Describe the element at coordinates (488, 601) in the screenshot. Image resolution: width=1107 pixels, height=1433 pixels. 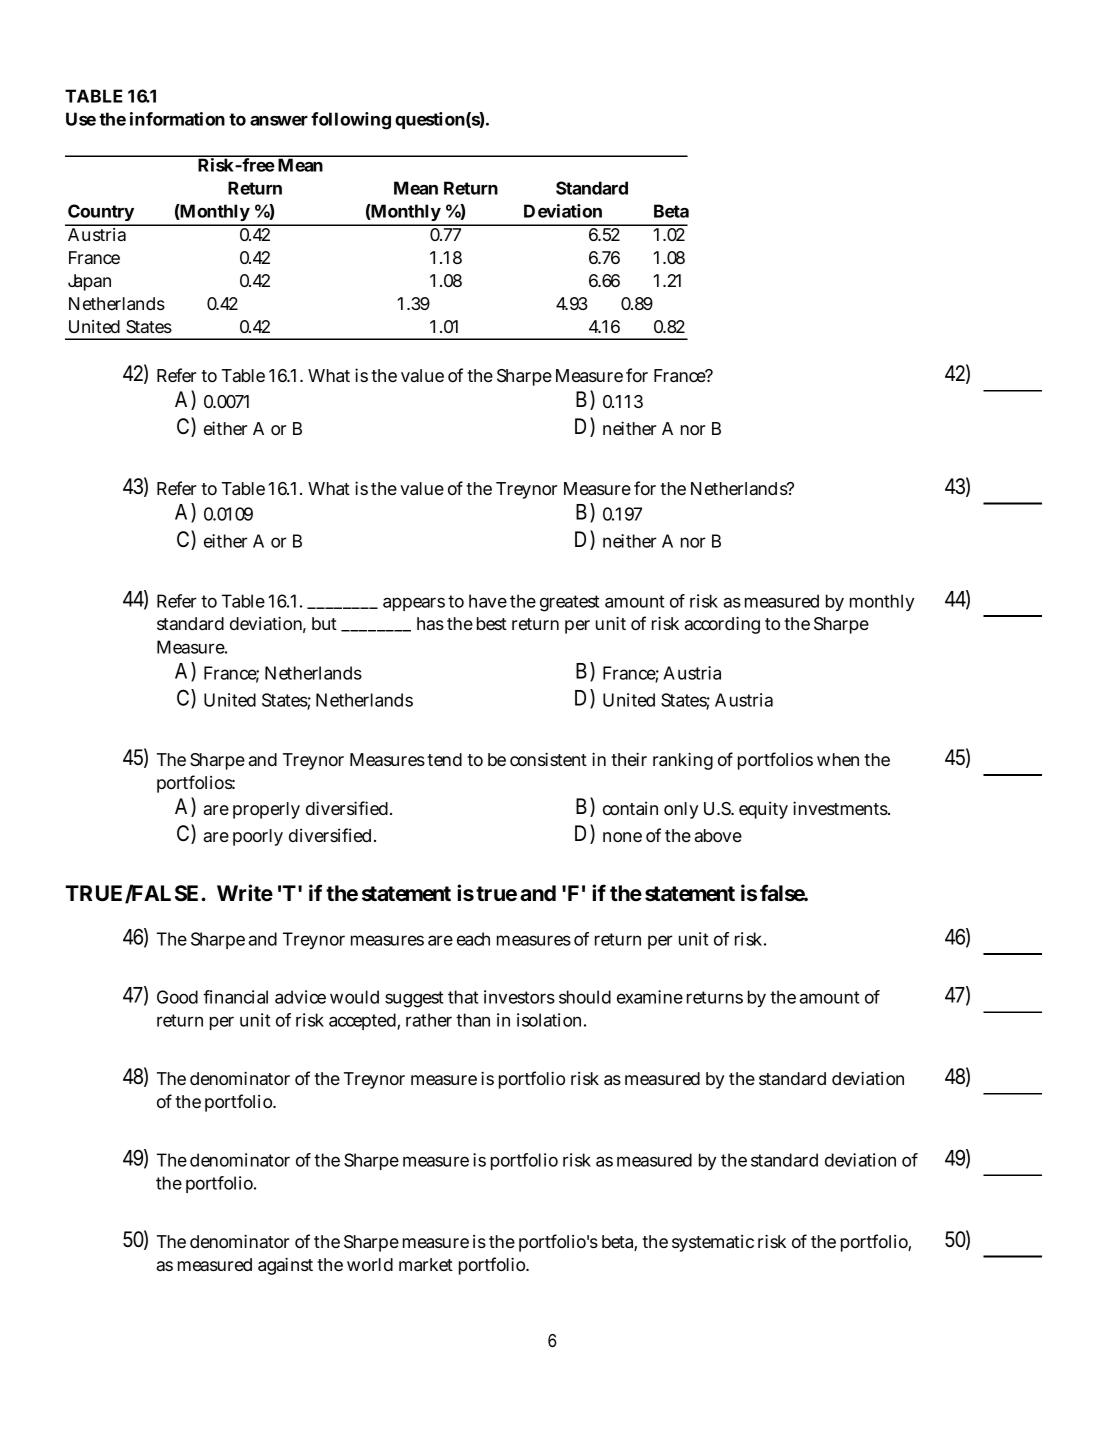
I see `have` at that location.
